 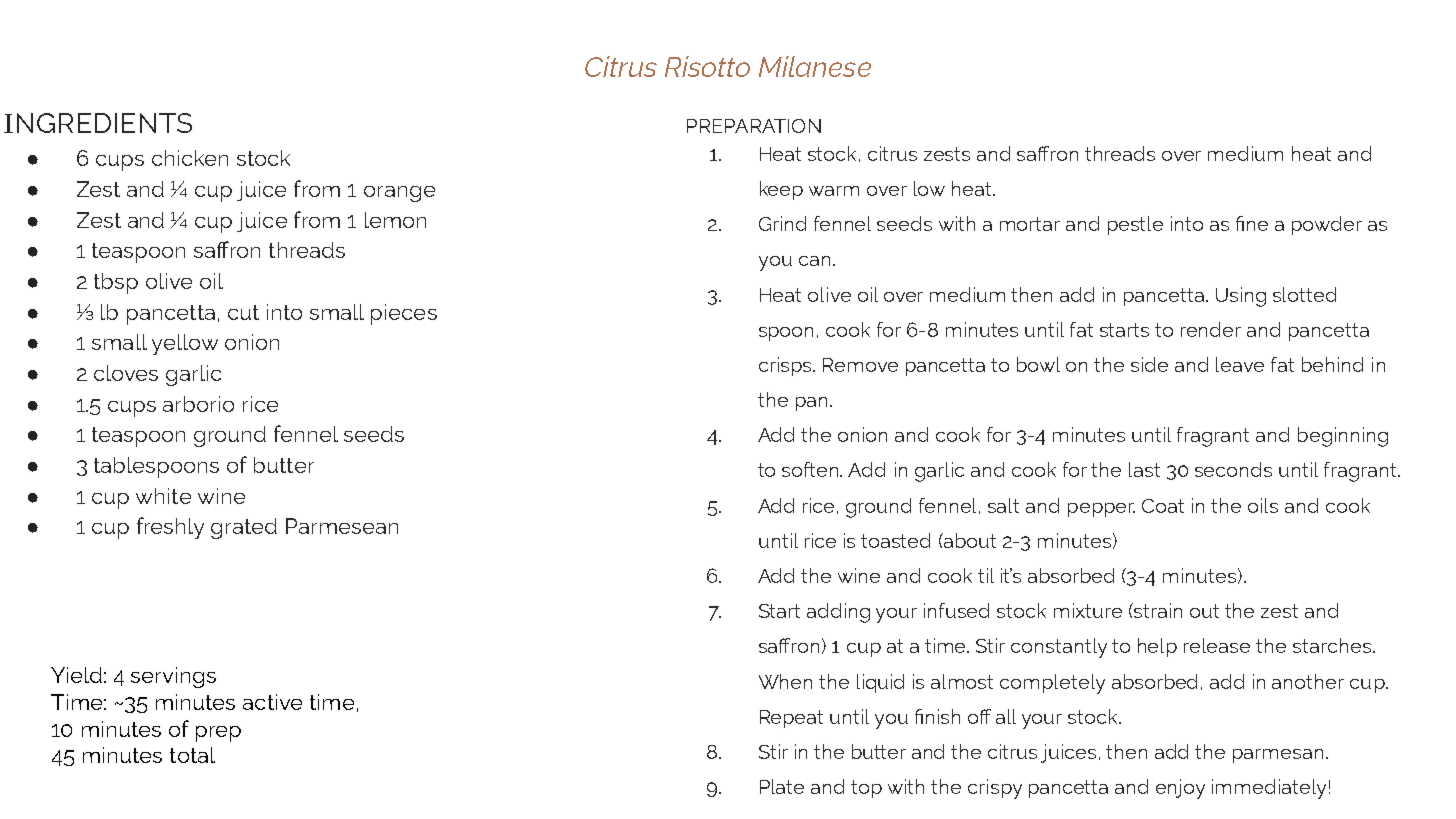 What do you see at coordinates (244, 528) in the page?
I see `grated` at bounding box center [244, 528].
